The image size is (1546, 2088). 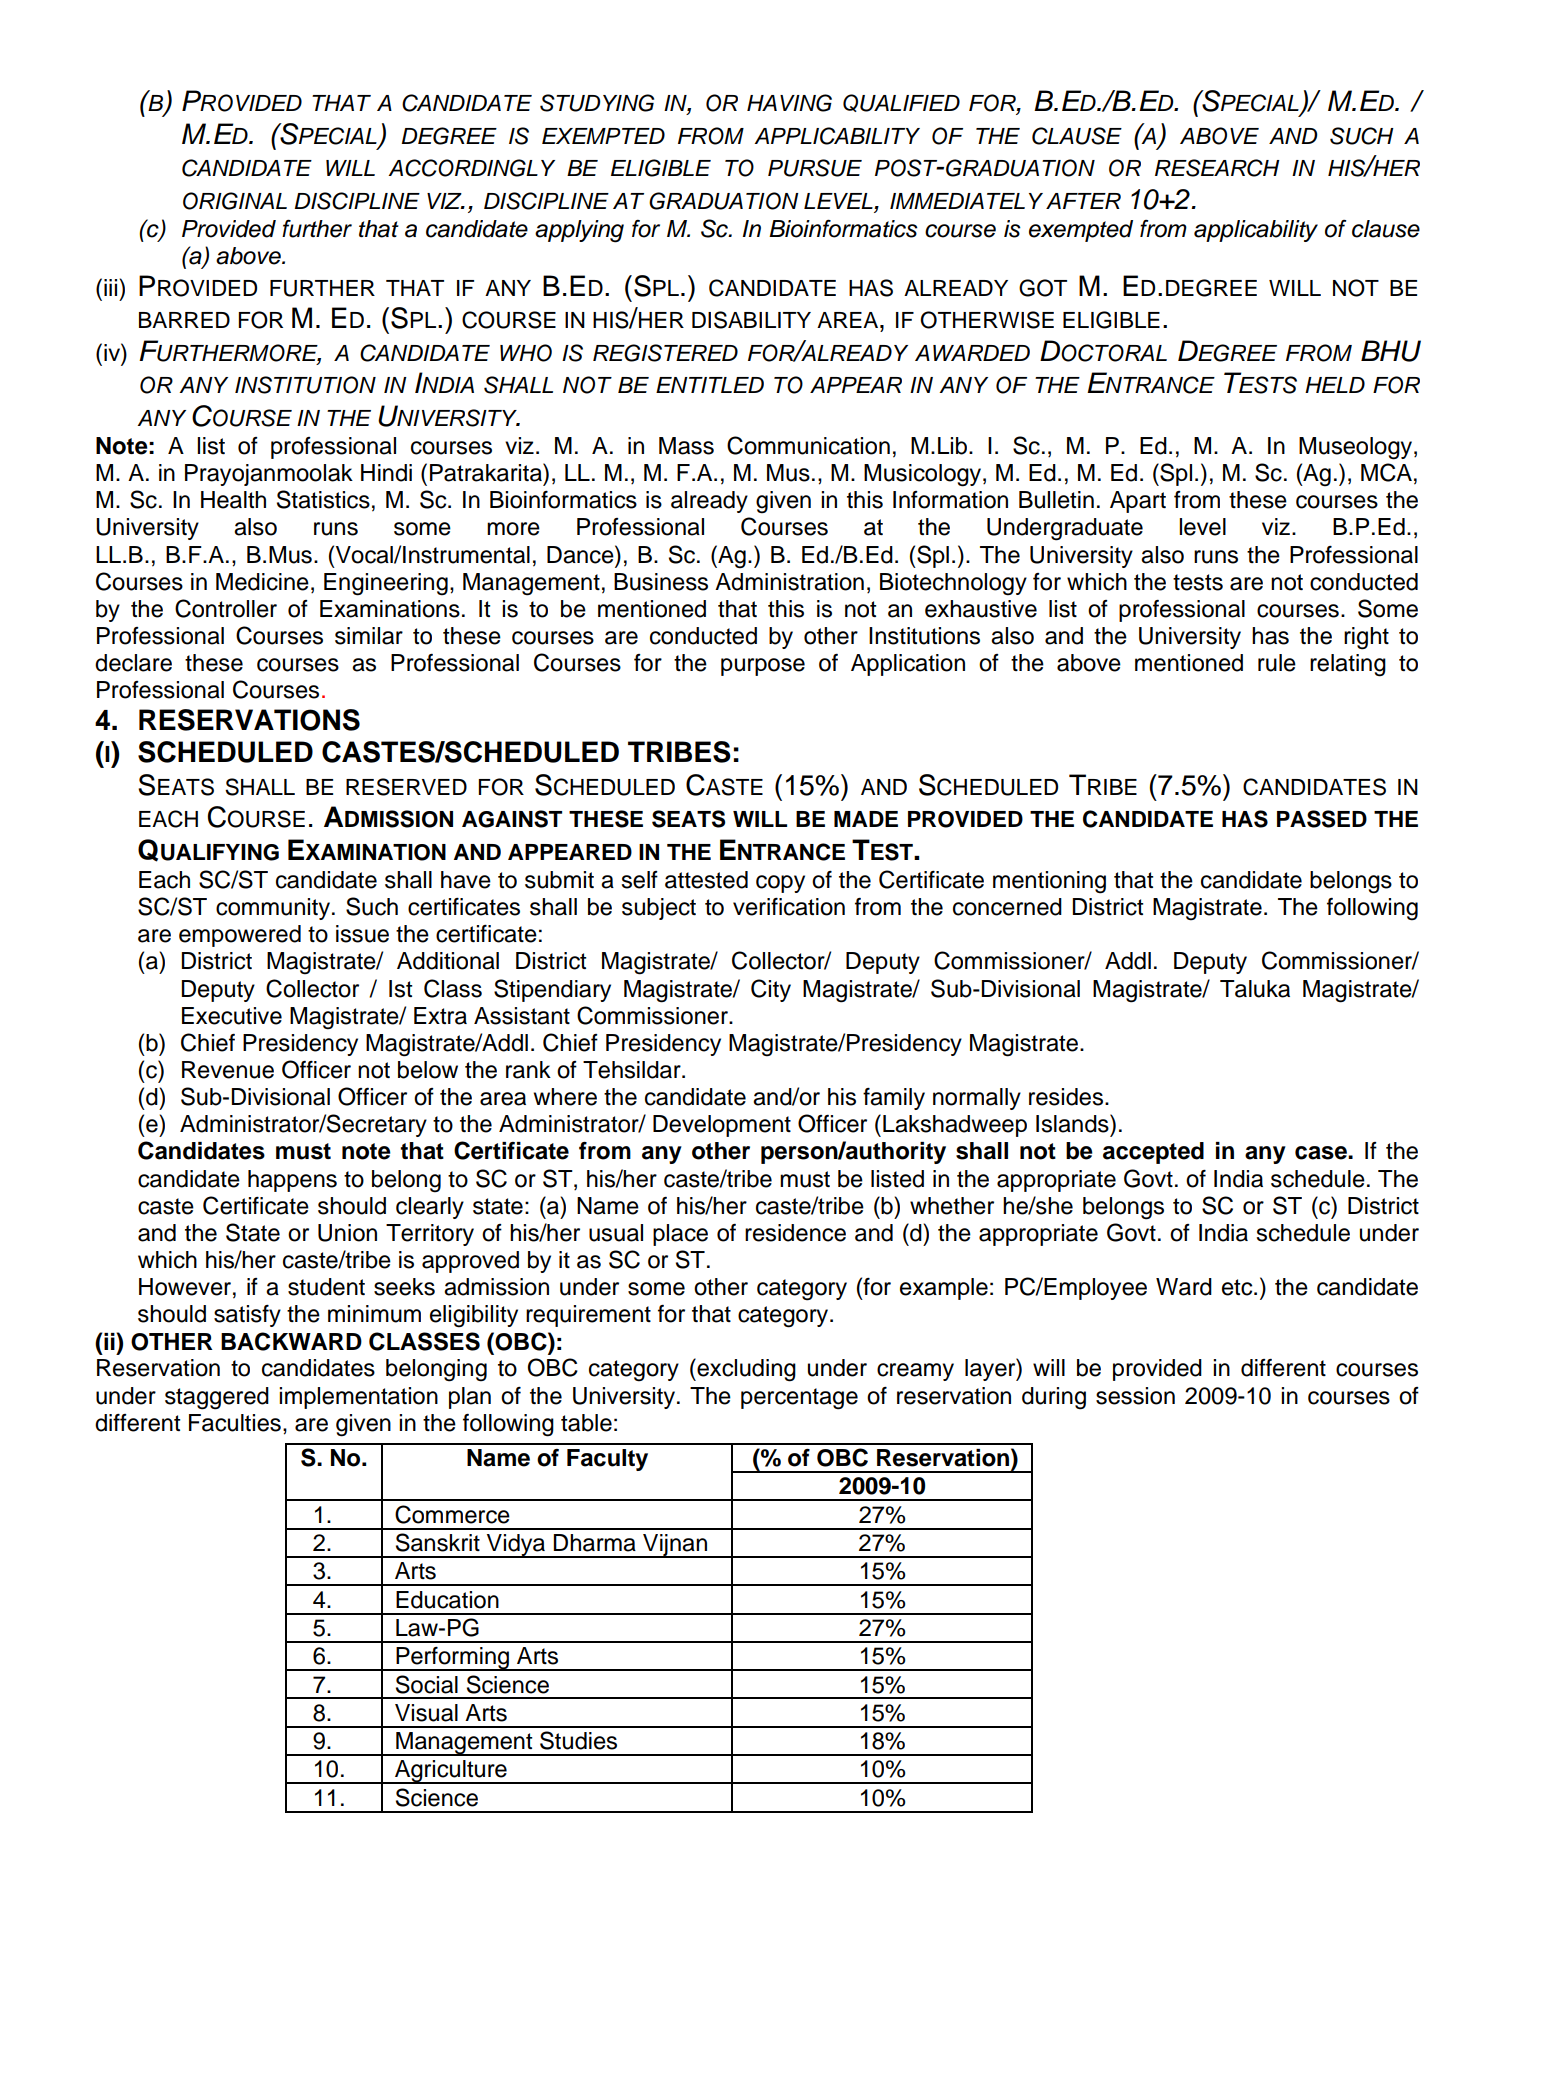 I want to click on ORIGINAL, so click(x=235, y=201).
